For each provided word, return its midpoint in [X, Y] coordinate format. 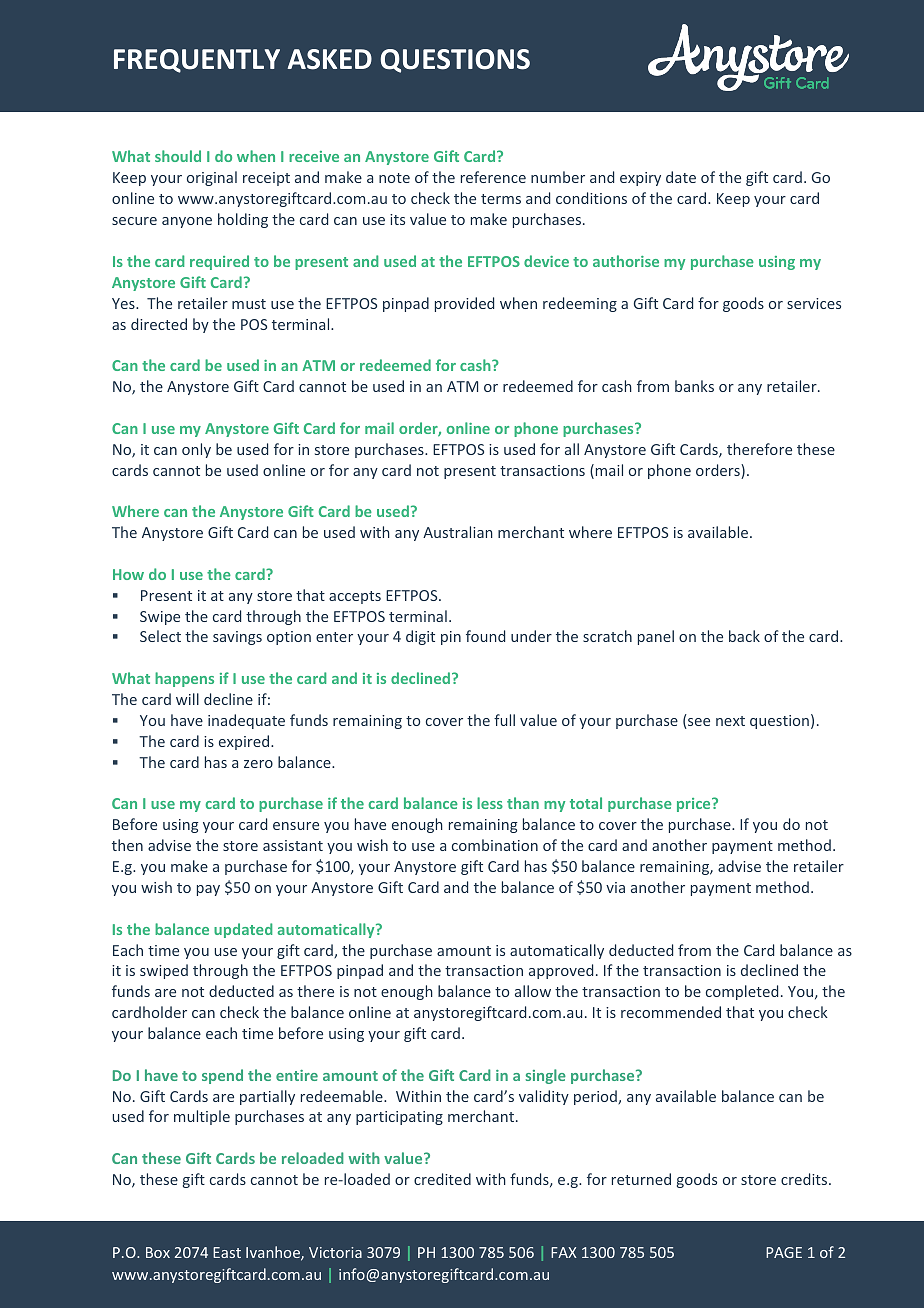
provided [464, 304]
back [744, 636]
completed [742, 992]
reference [493, 177]
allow [533, 991]
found [485, 636]
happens [184, 679]
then [127, 845]
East [227, 1252]
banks [694, 386]
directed [159, 324]
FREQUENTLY [197, 61]
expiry [640, 179]
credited [442, 1179]
